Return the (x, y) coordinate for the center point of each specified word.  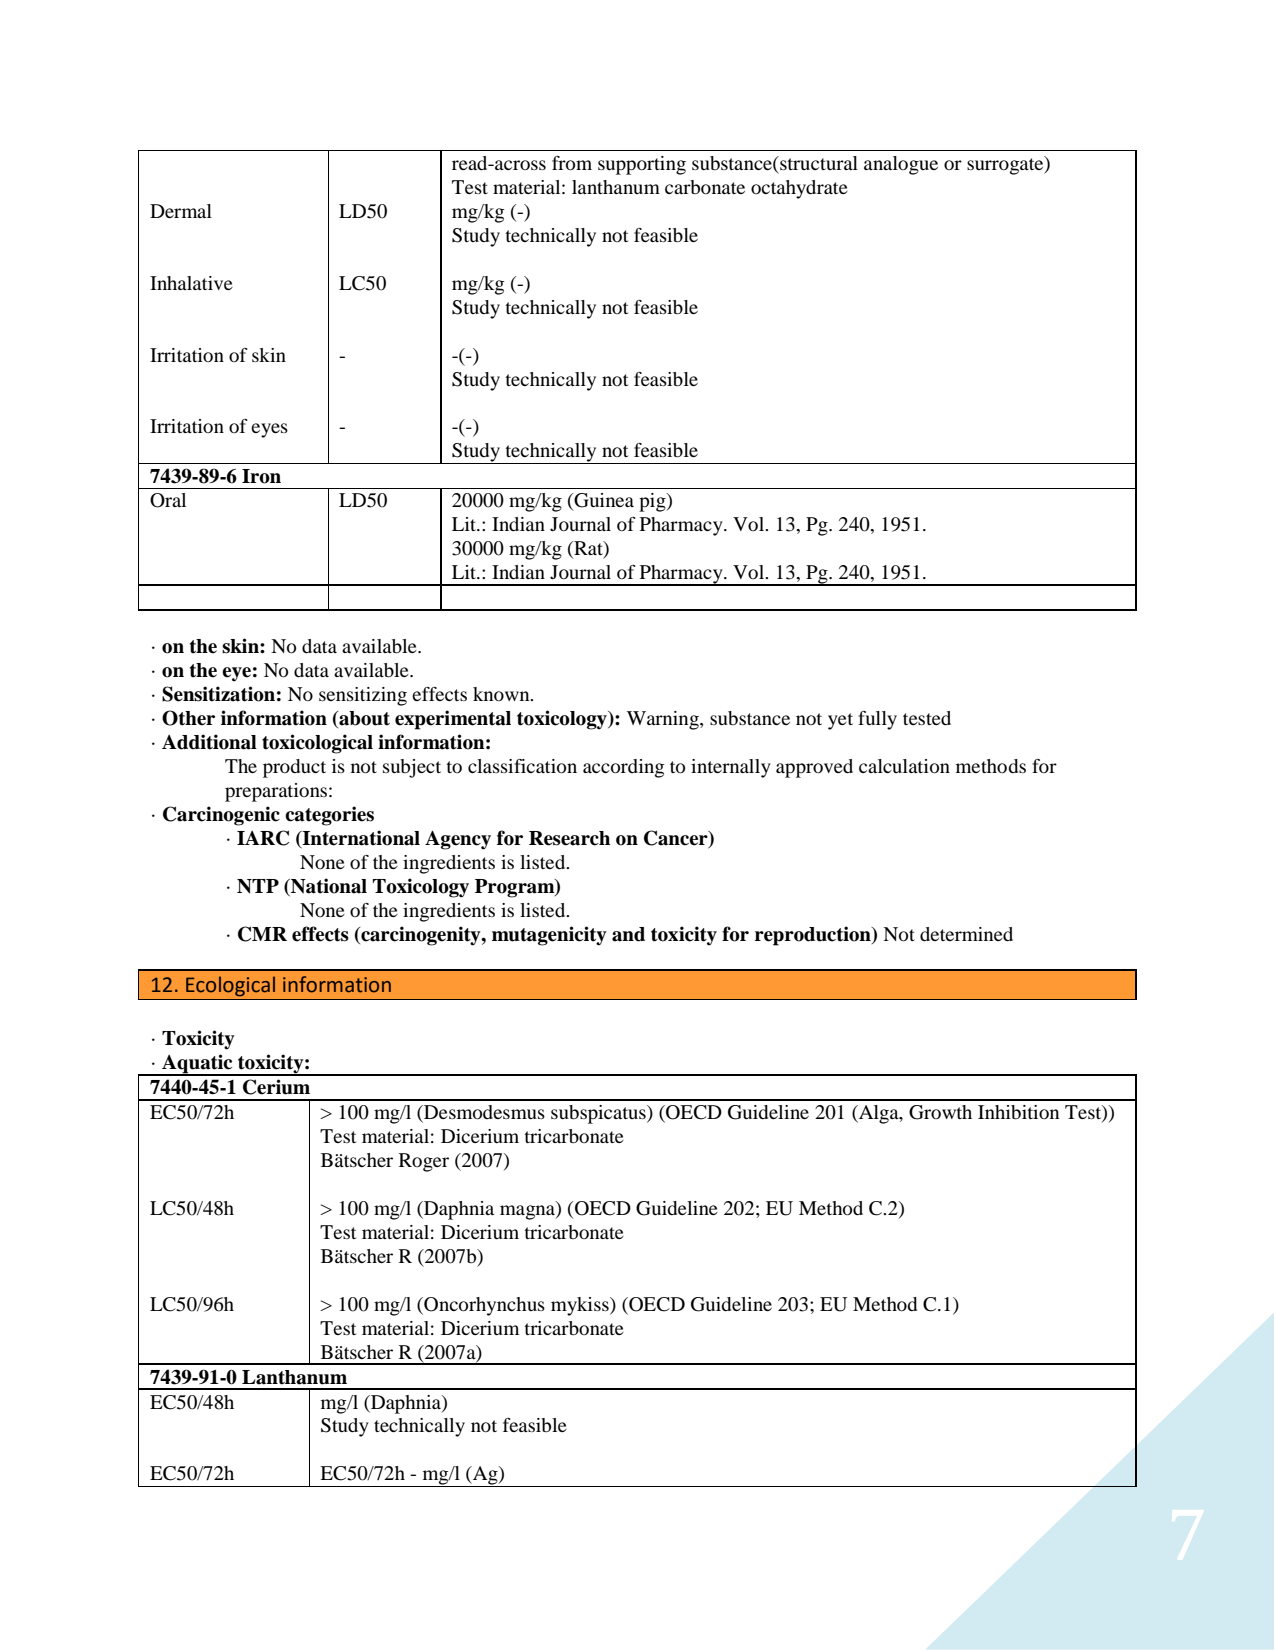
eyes (269, 430)
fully (877, 720)
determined (966, 934)
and (628, 934)
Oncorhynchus (483, 1306)
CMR (262, 934)
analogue (901, 165)
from (572, 163)
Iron (261, 476)
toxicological (317, 744)
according (623, 768)
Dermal (181, 211)
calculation (904, 766)
